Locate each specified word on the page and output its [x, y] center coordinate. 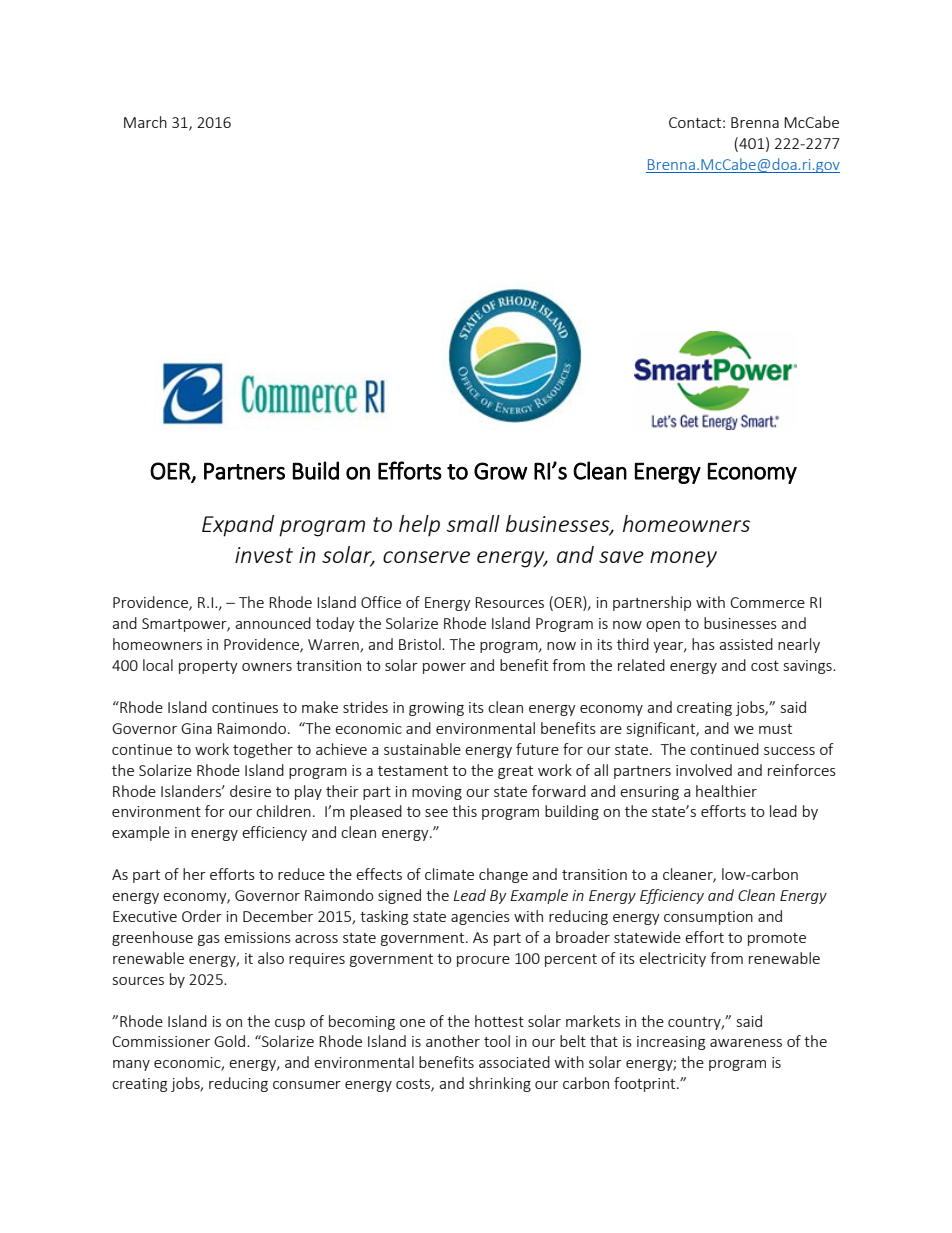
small [473, 523]
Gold [231, 1041]
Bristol [421, 644]
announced [273, 623]
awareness [746, 1043]
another [453, 1041]
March [145, 122]
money [683, 559]
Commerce [767, 602]
